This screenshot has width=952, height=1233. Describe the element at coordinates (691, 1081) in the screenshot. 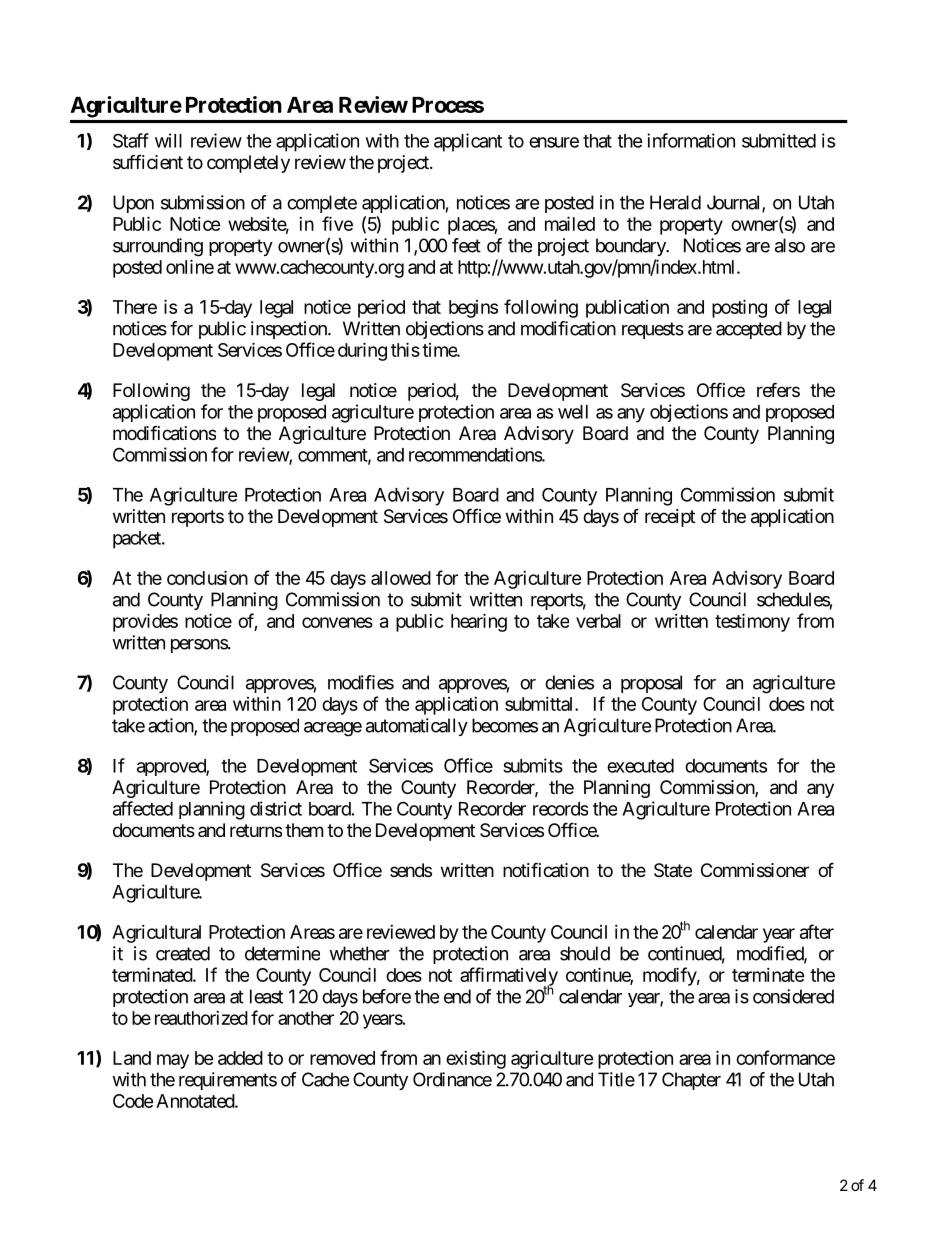

I see `Chapter` at that location.
